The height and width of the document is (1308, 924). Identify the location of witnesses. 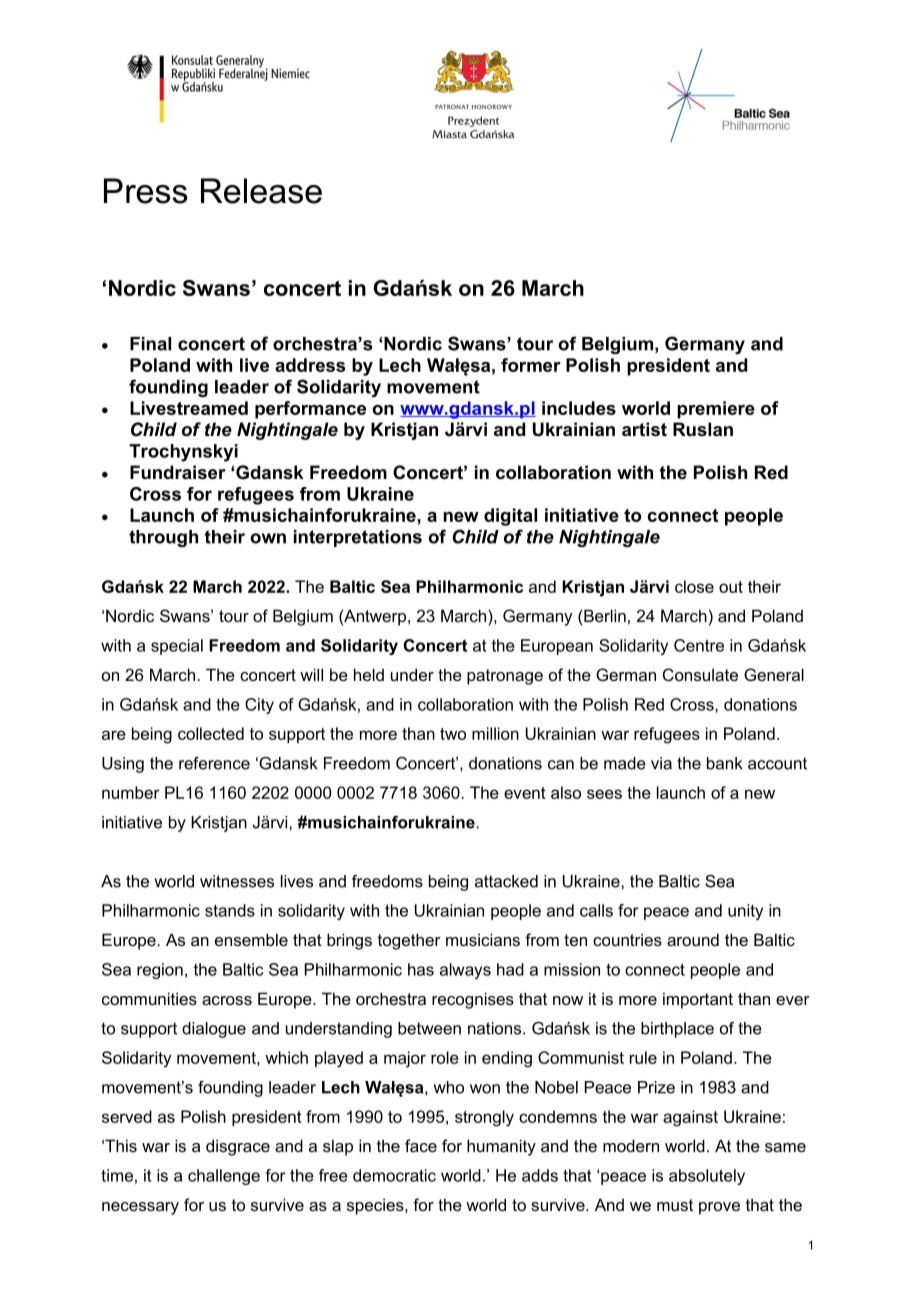
(237, 881).
